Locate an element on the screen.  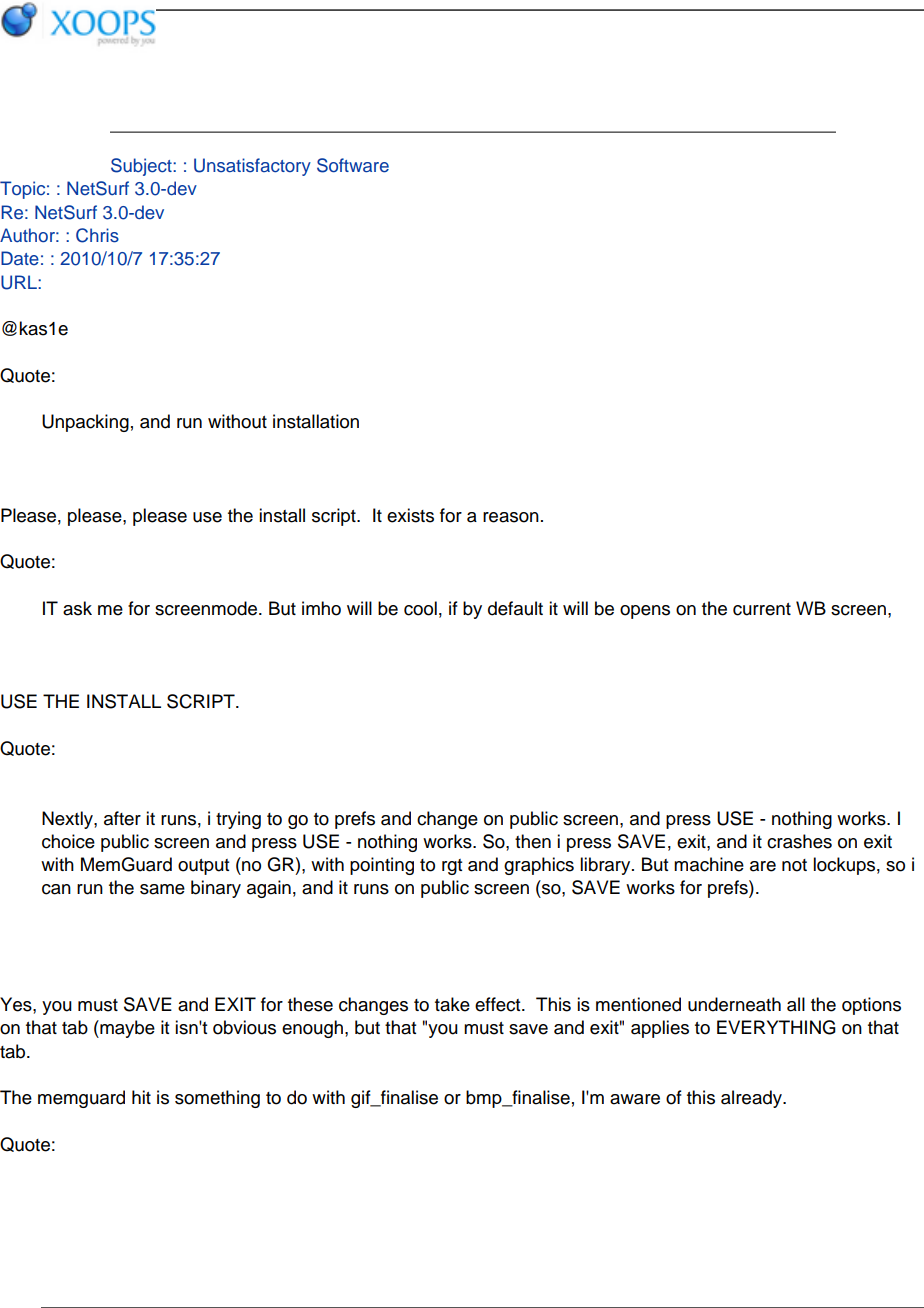
hit is located at coordinates (141, 1097).
